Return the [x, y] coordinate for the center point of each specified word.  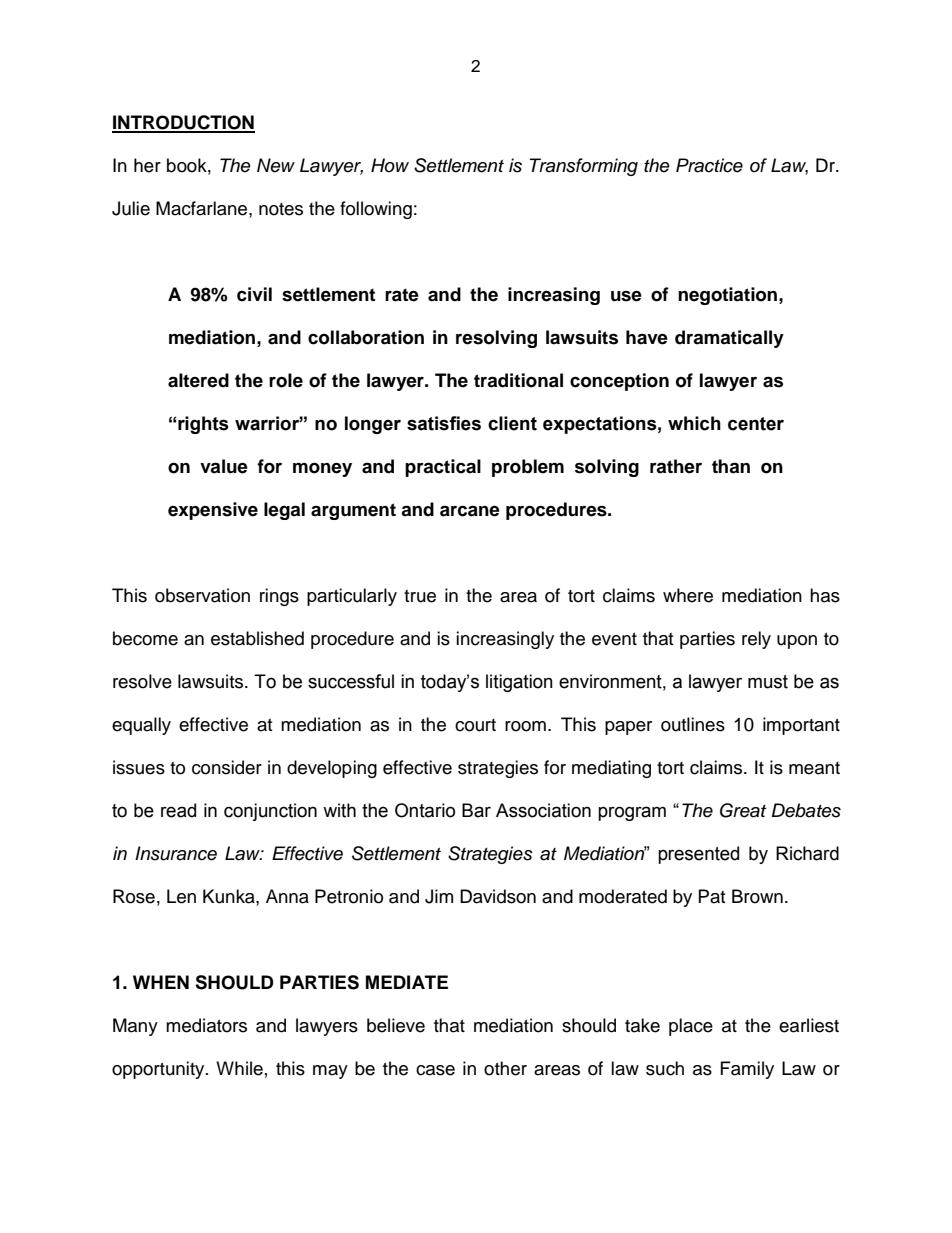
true [420, 596]
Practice [709, 165]
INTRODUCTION [183, 123]
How [390, 165]
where [688, 595]
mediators [206, 1025]
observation [202, 595]
